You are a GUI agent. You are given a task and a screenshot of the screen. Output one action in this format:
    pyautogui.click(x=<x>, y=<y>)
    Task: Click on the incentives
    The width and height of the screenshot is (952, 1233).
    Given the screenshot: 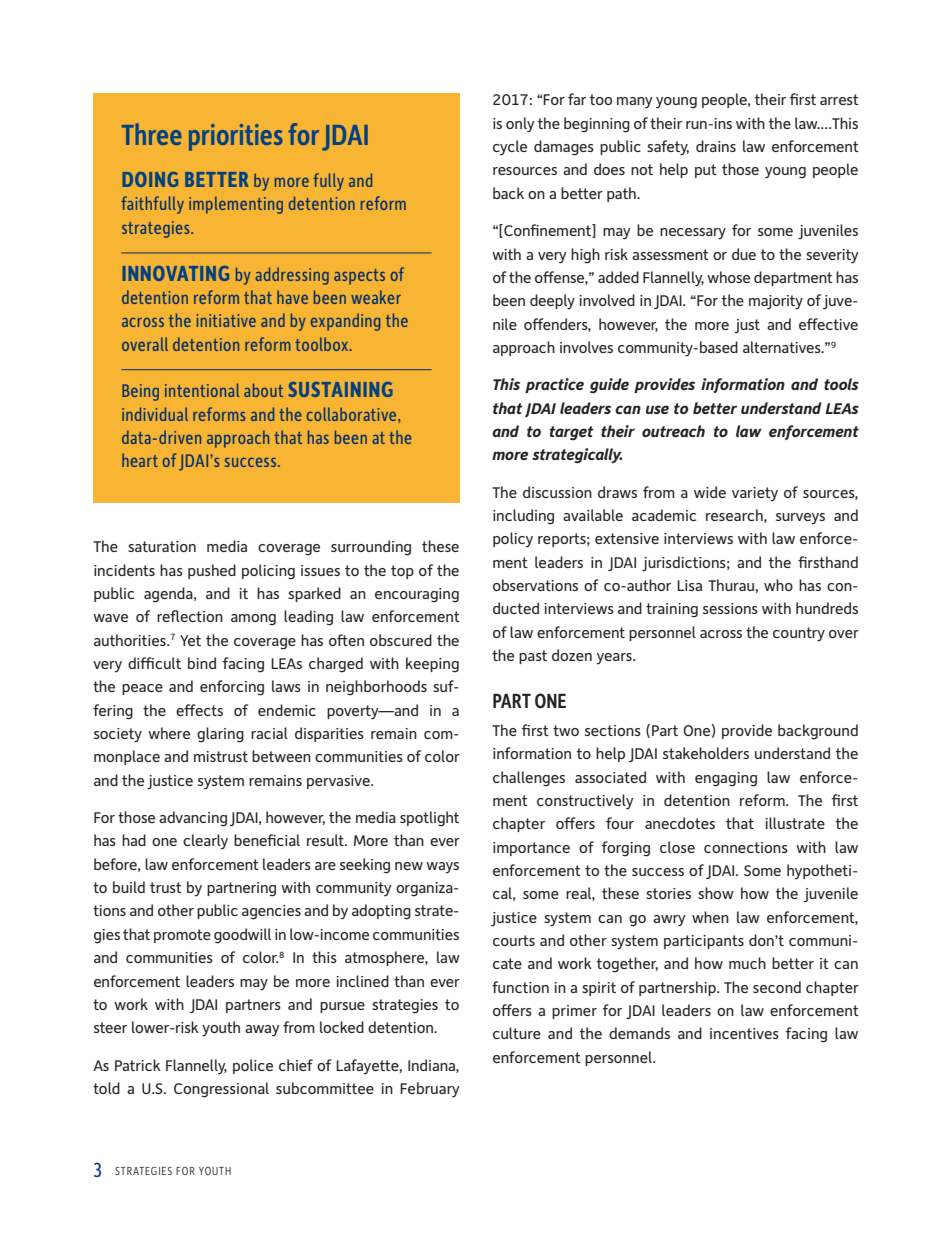 What is the action you would take?
    pyautogui.click(x=744, y=1033)
